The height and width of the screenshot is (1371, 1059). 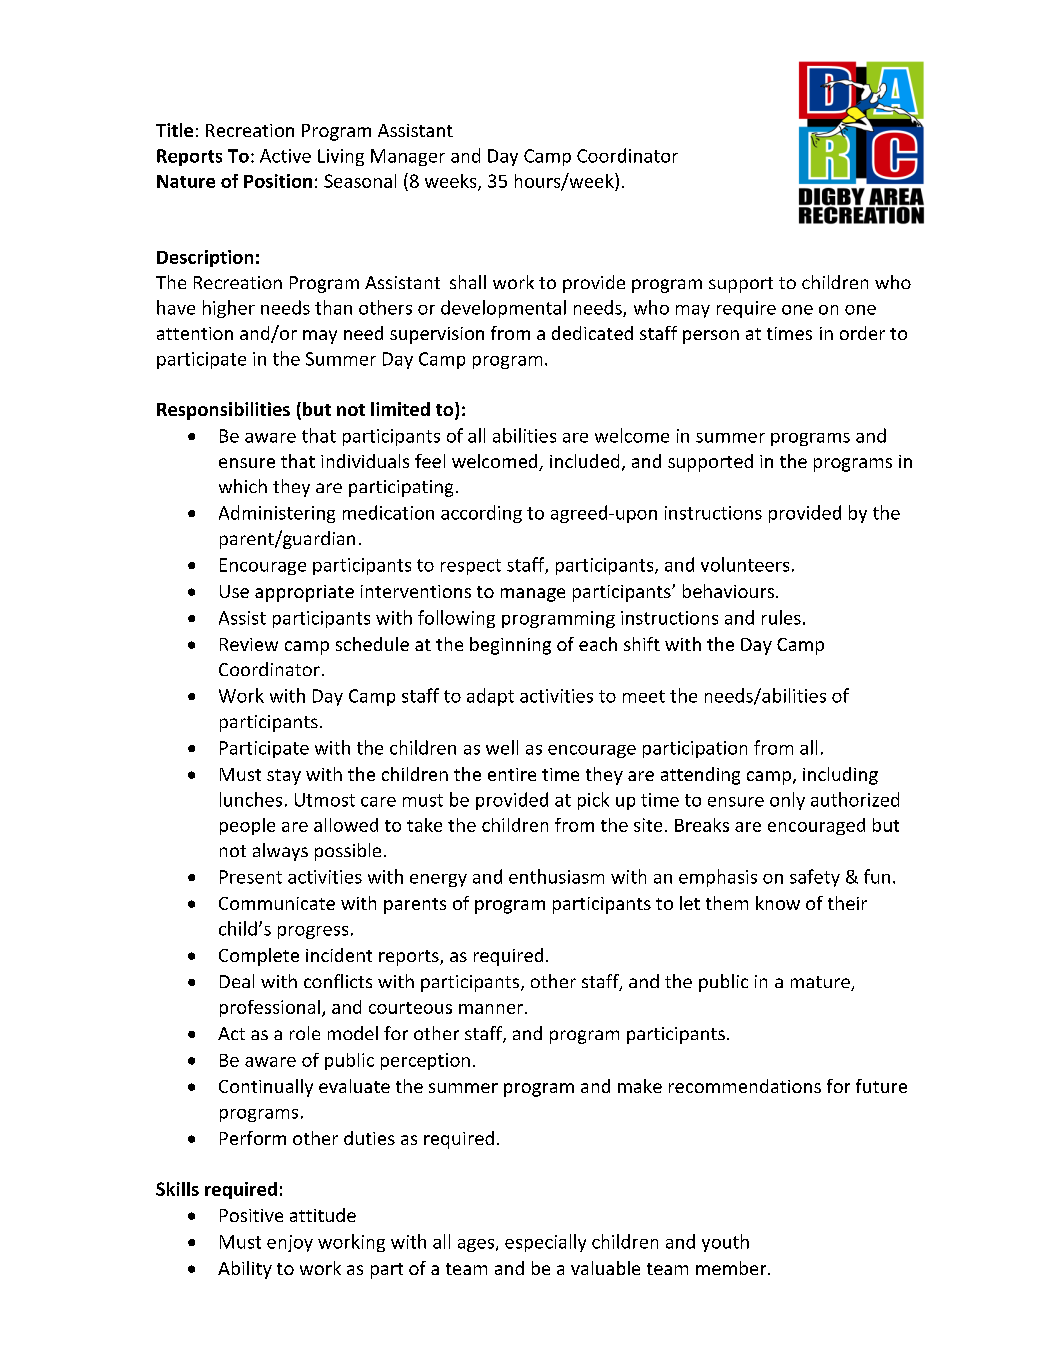 What do you see at coordinates (556, 876) in the screenshot?
I see `enthusiasm` at bounding box center [556, 876].
